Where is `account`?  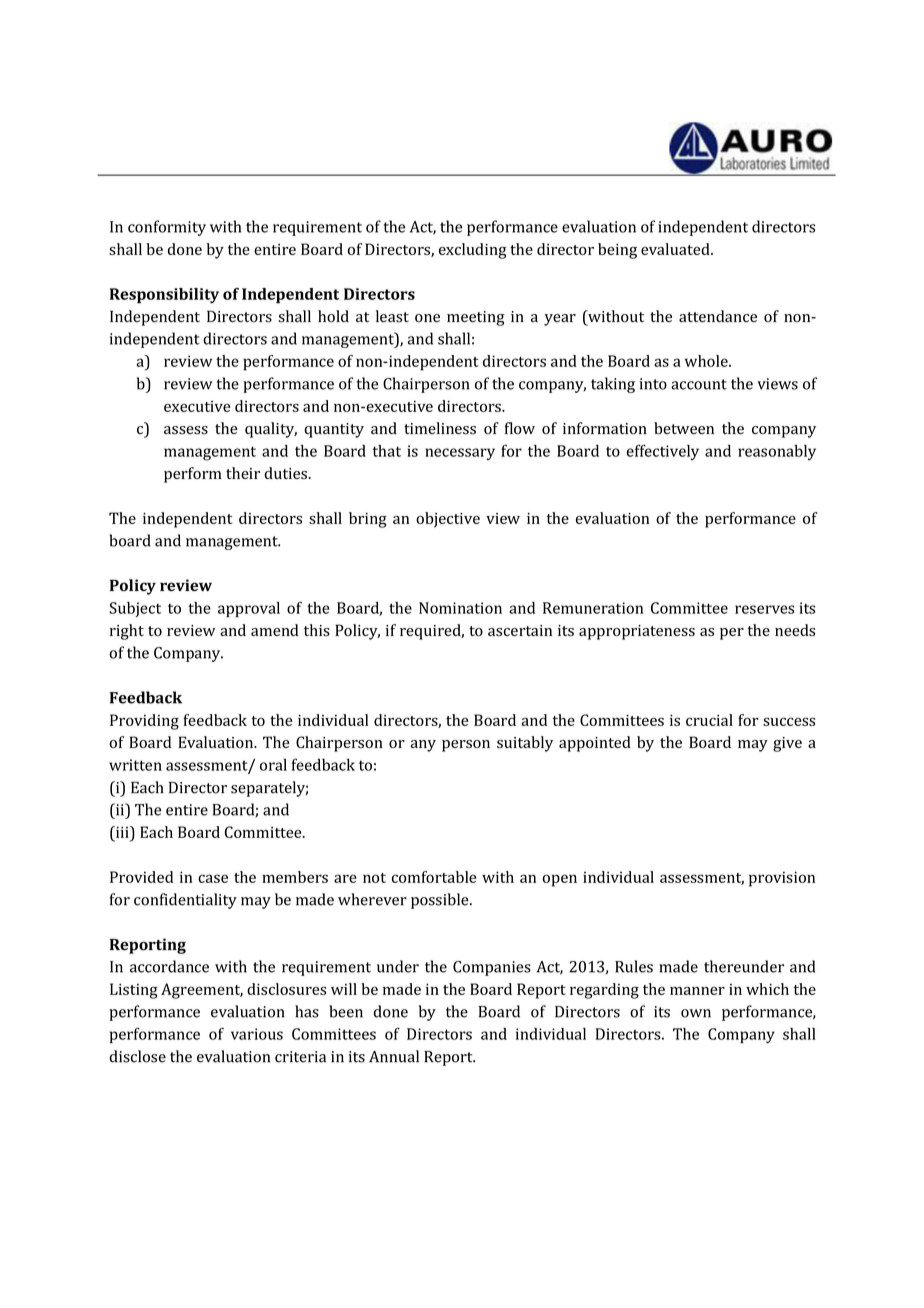 account is located at coordinates (699, 384).
